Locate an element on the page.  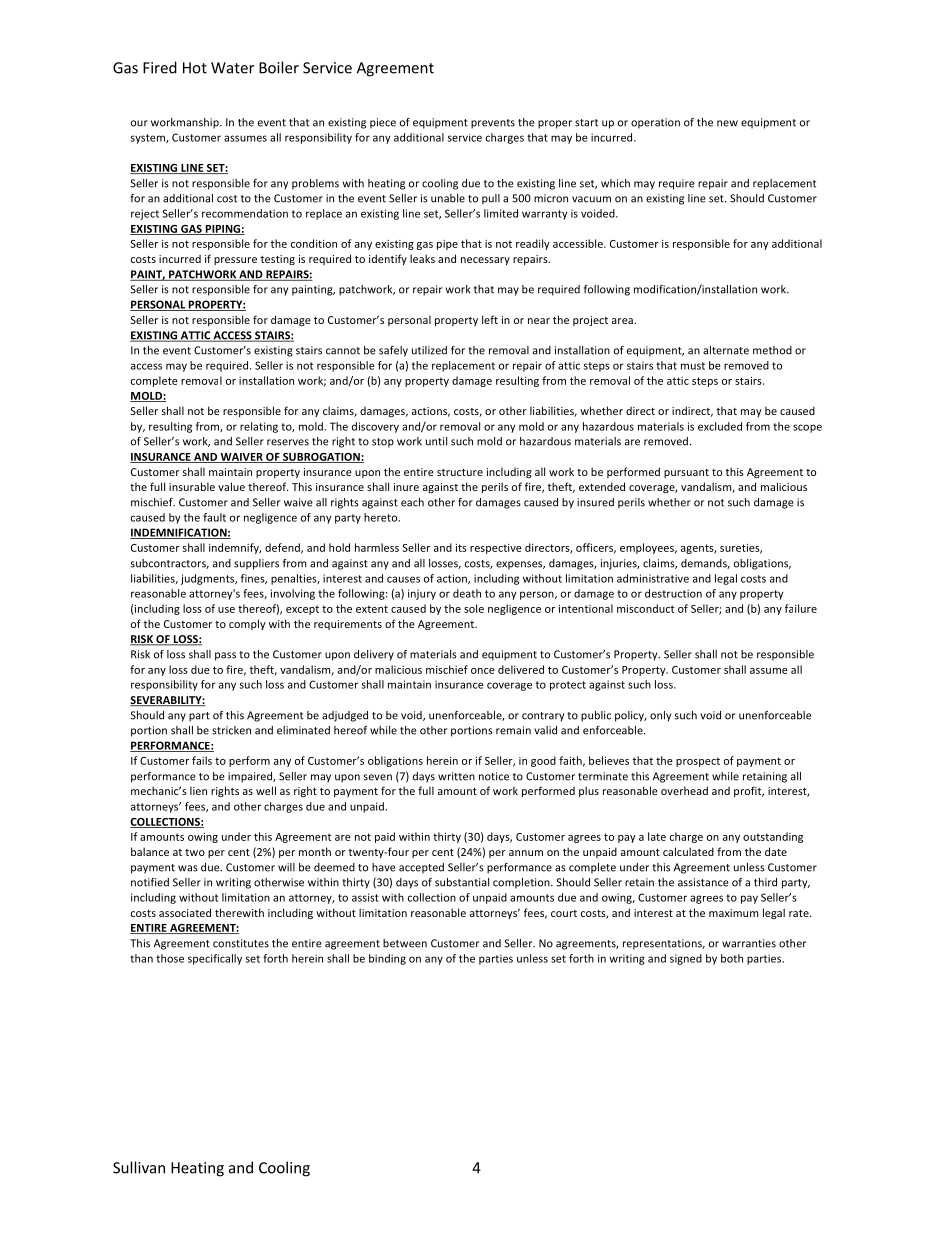
written is located at coordinates (456, 776).
